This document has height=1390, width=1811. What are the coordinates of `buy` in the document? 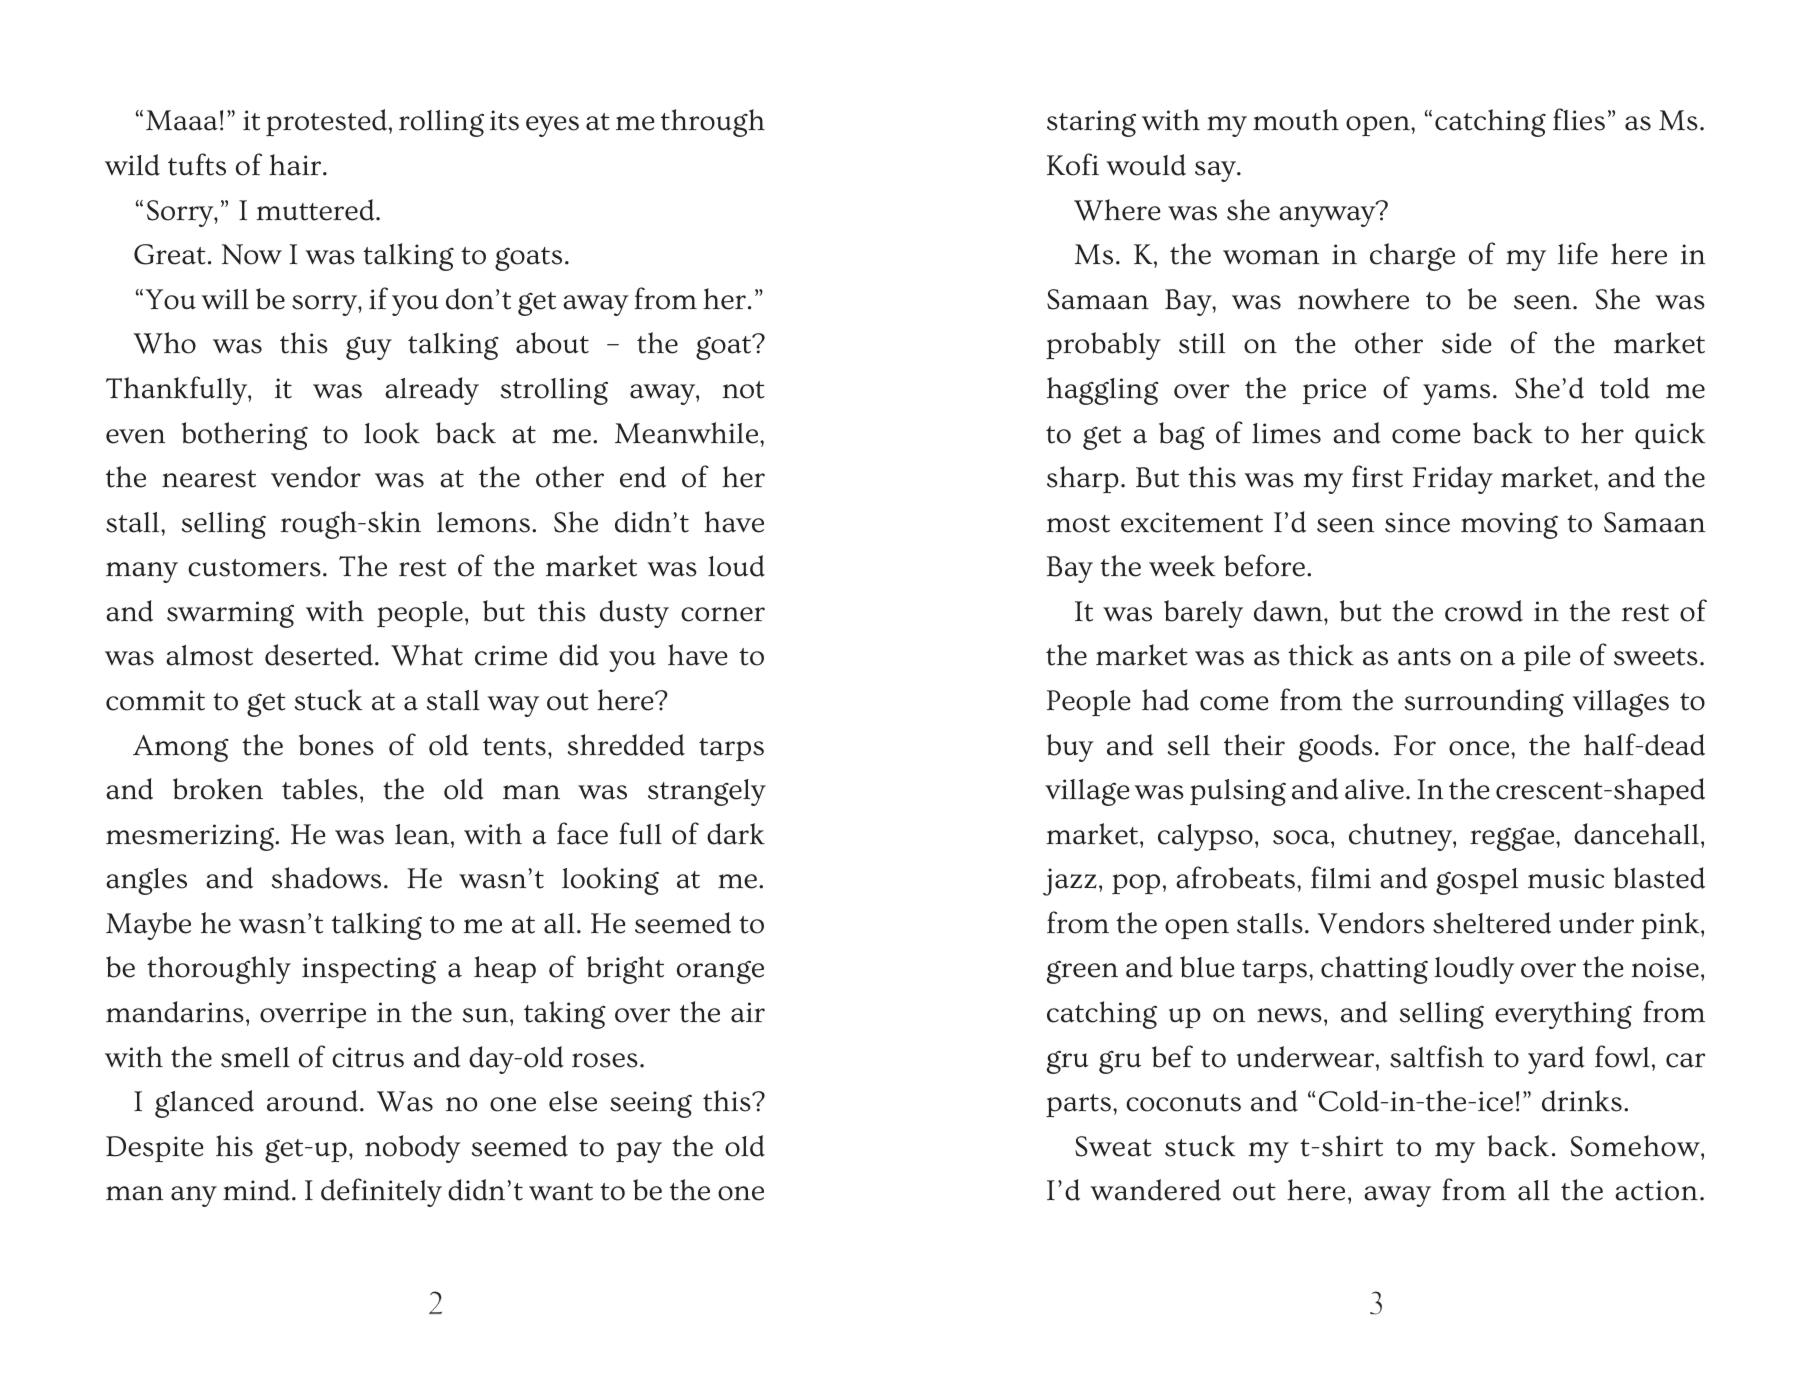 It's located at (1070, 748).
